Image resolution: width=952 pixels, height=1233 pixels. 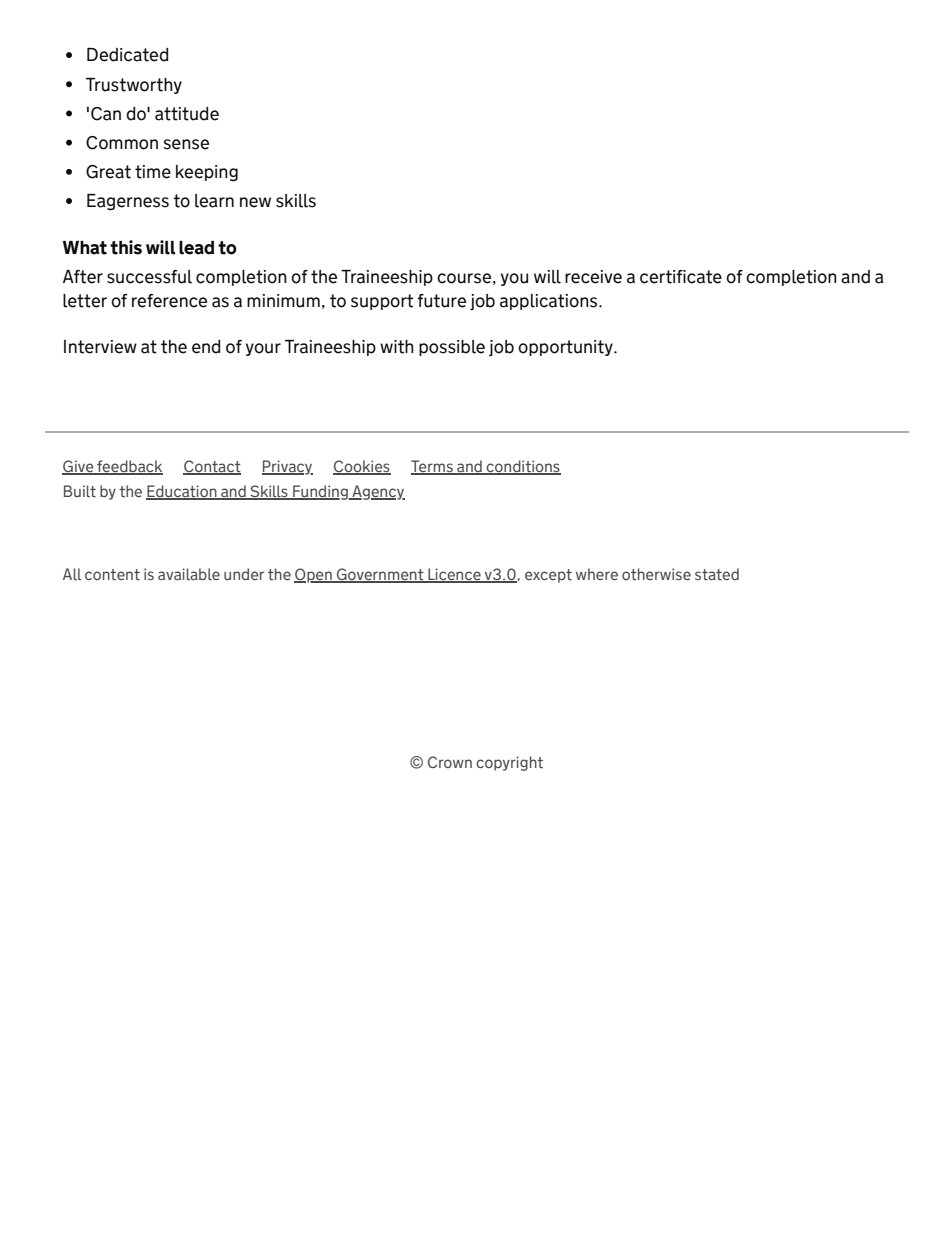 What do you see at coordinates (681, 277) in the document?
I see `certificate` at bounding box center [681, 277].
